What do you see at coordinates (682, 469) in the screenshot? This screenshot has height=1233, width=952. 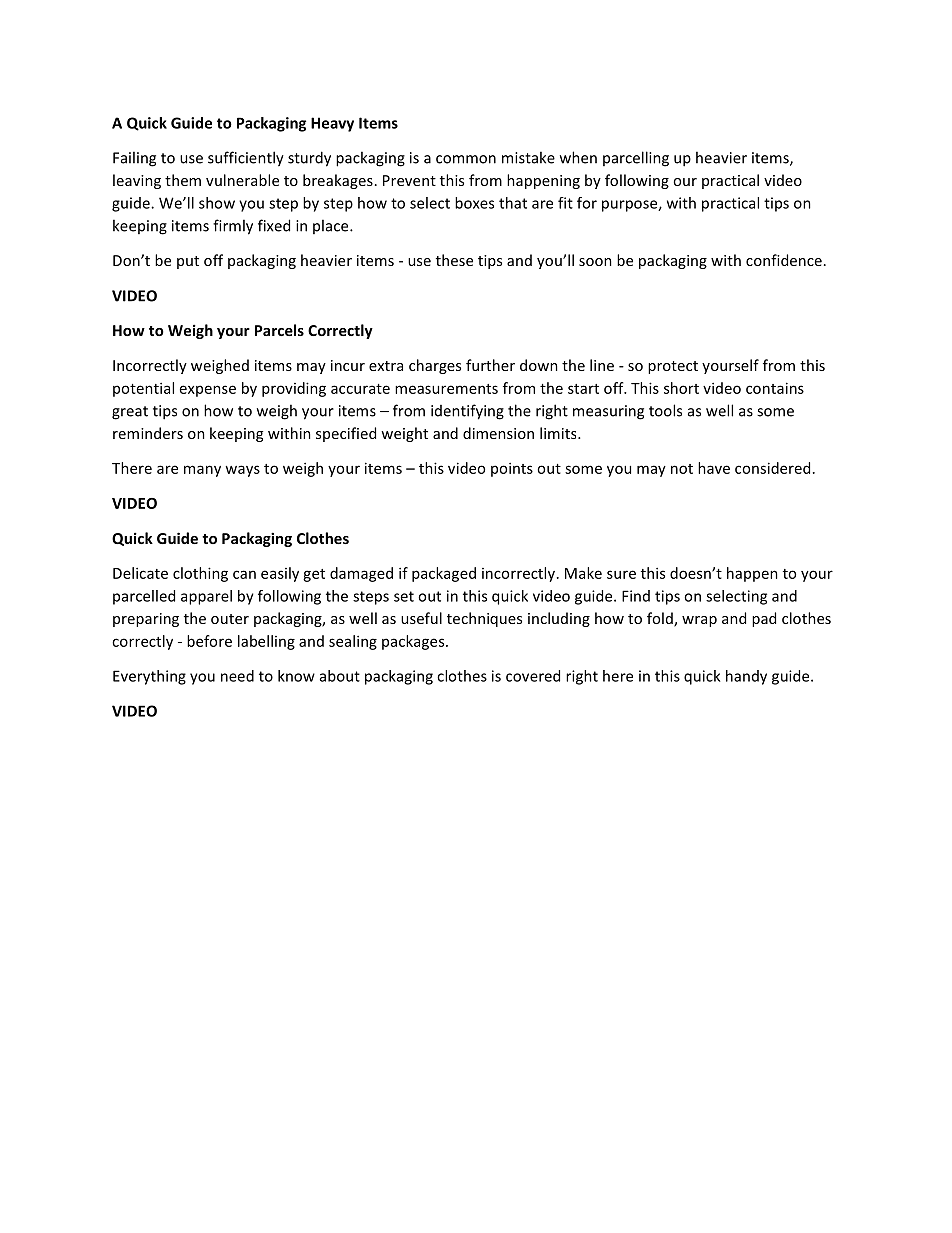 I see `not` at bounding box center [682, 469].
